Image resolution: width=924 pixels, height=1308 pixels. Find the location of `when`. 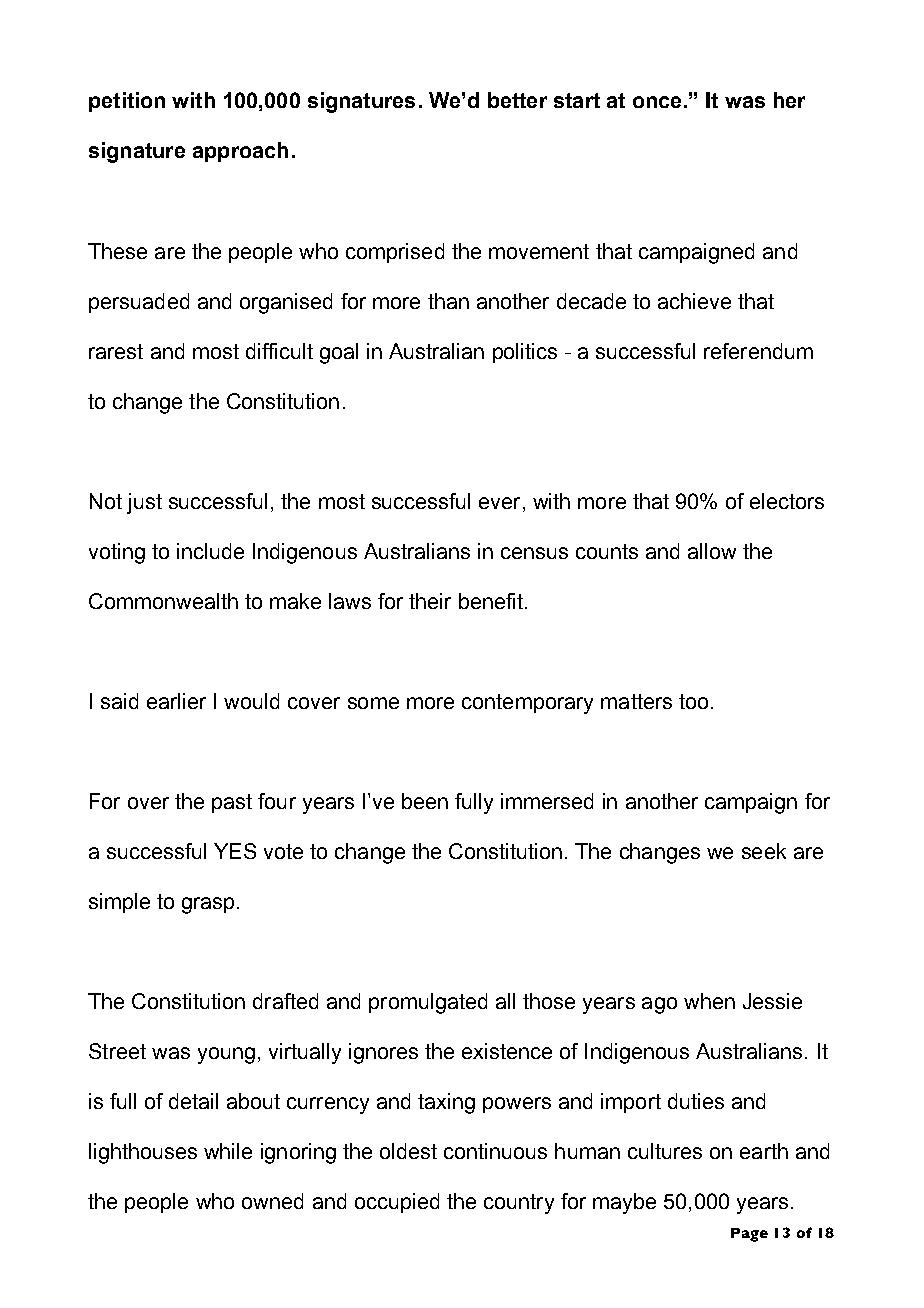

when is located at coordinates (709, 1001).
